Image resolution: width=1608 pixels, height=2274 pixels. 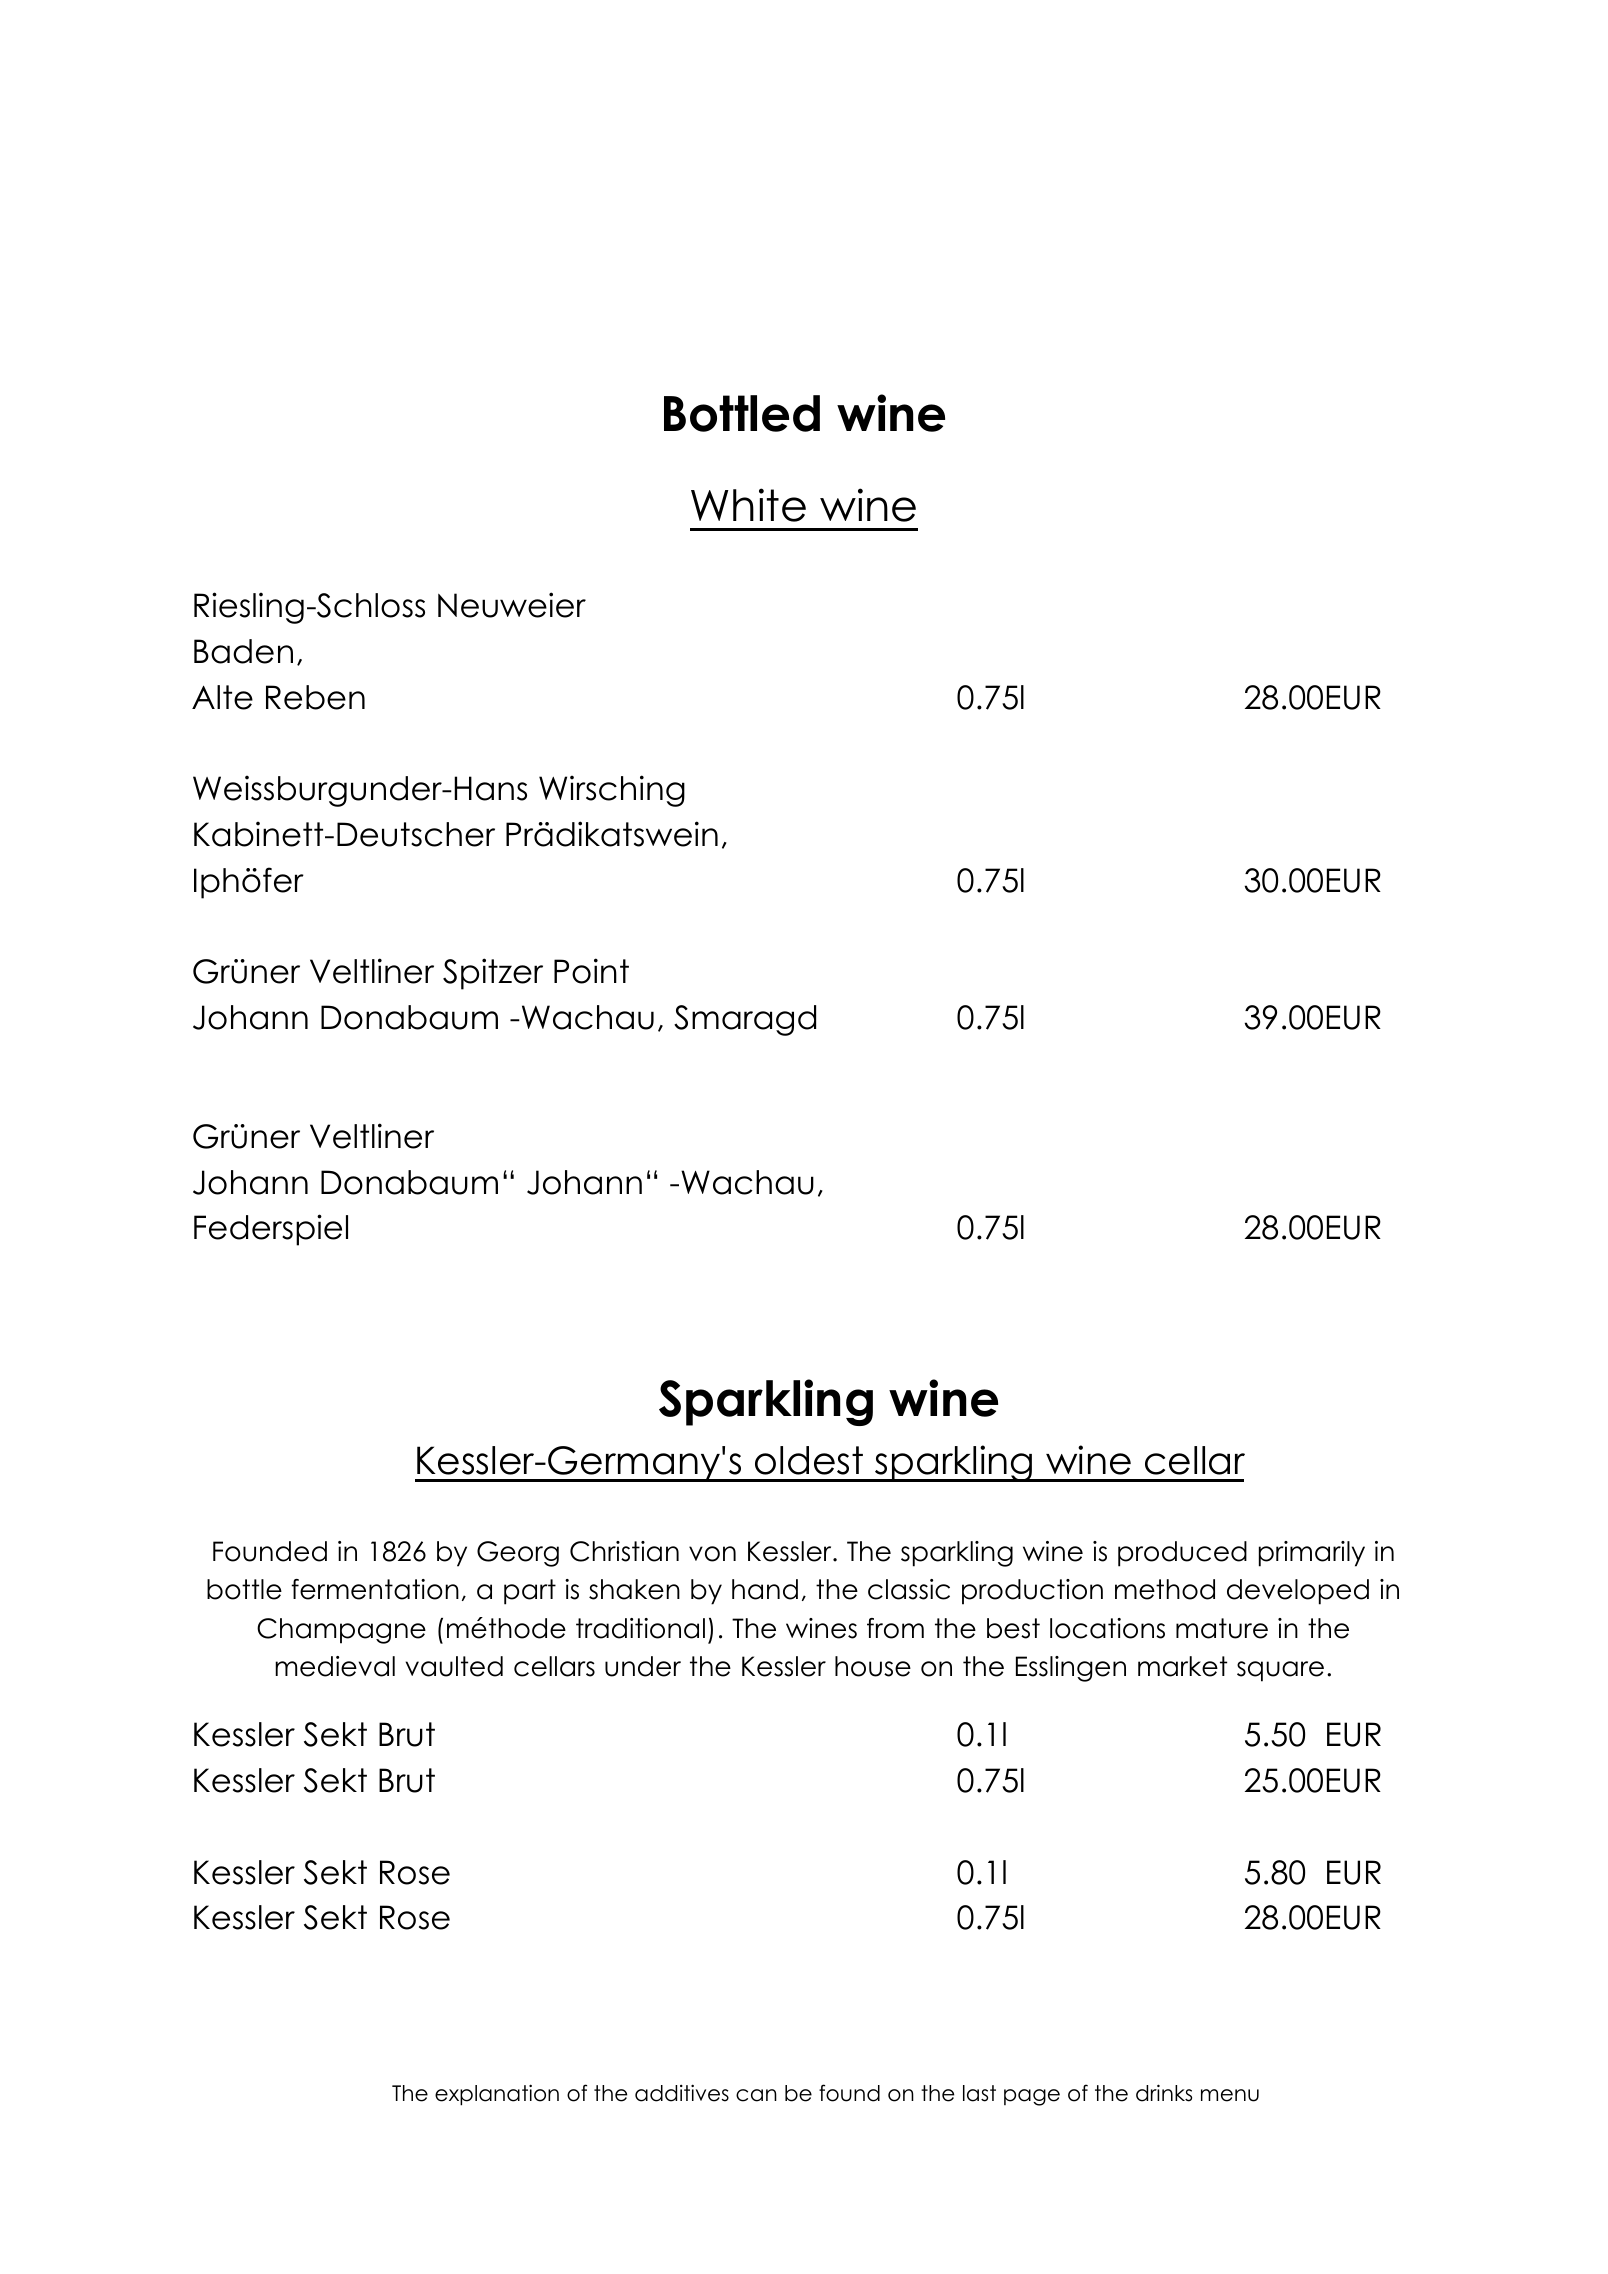 I want to click on drinks, so click(x=1164, y=2093).
